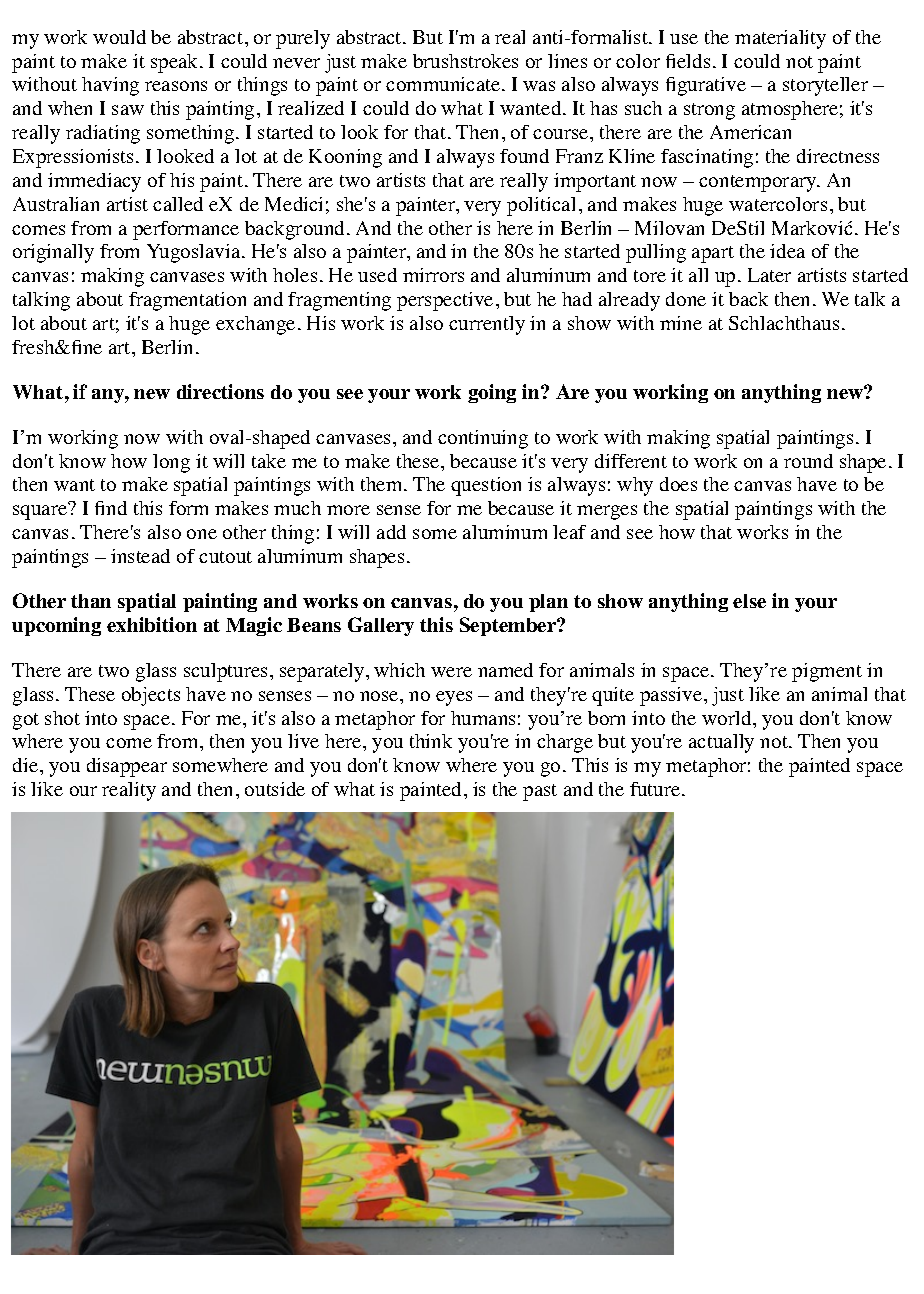  Describe the element at coordinates (688, 61) in the page. I see `fields` at that location.
